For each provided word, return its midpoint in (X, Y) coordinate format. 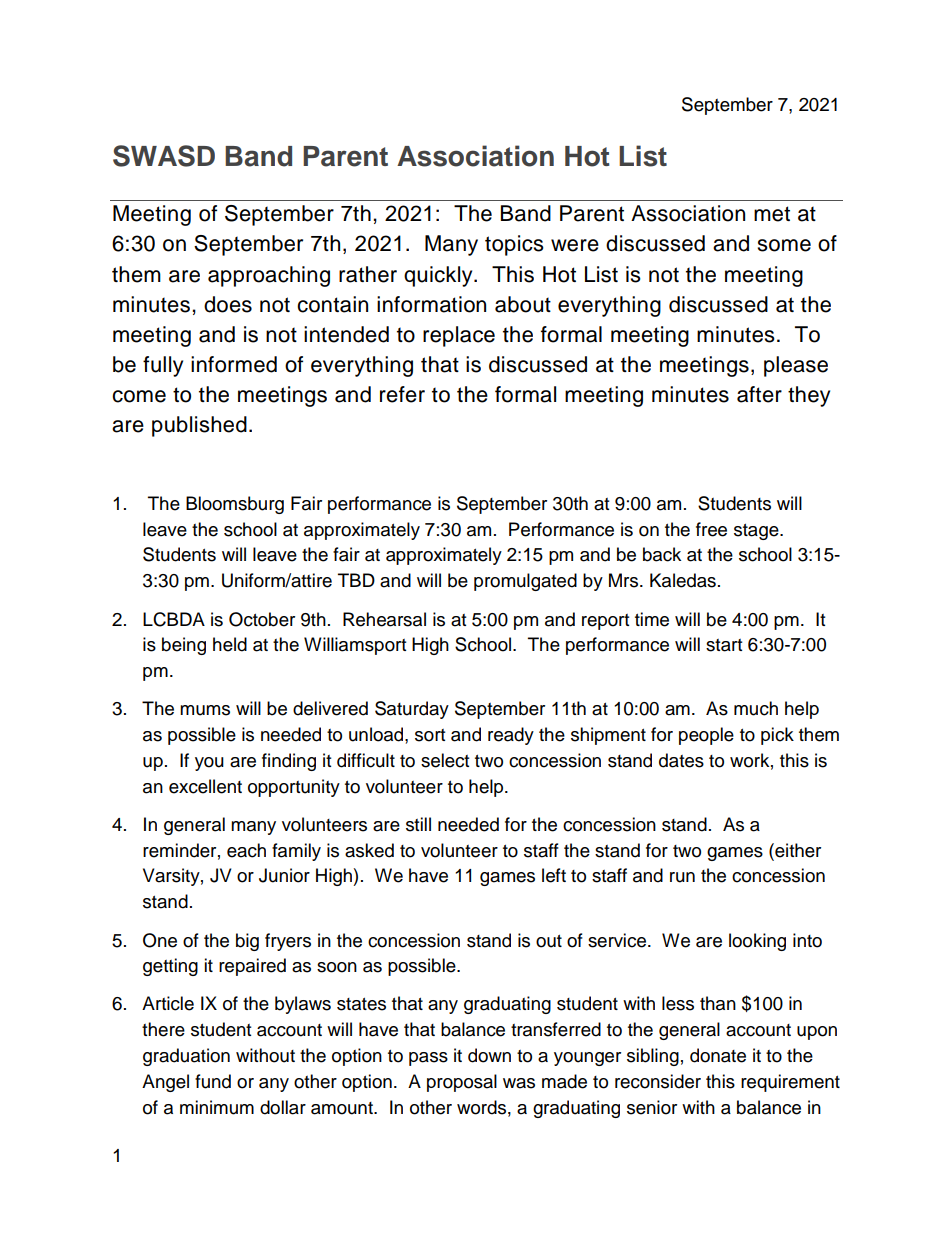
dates (681, 760)
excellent (205, 786)
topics (514, 245)
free (711, 529)
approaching (269, 276)
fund (213, 1081)
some (784, 245)
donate (718, 1055)
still (418, 824)
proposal (462, 1083)
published (199, 426)
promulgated (525, 582)
